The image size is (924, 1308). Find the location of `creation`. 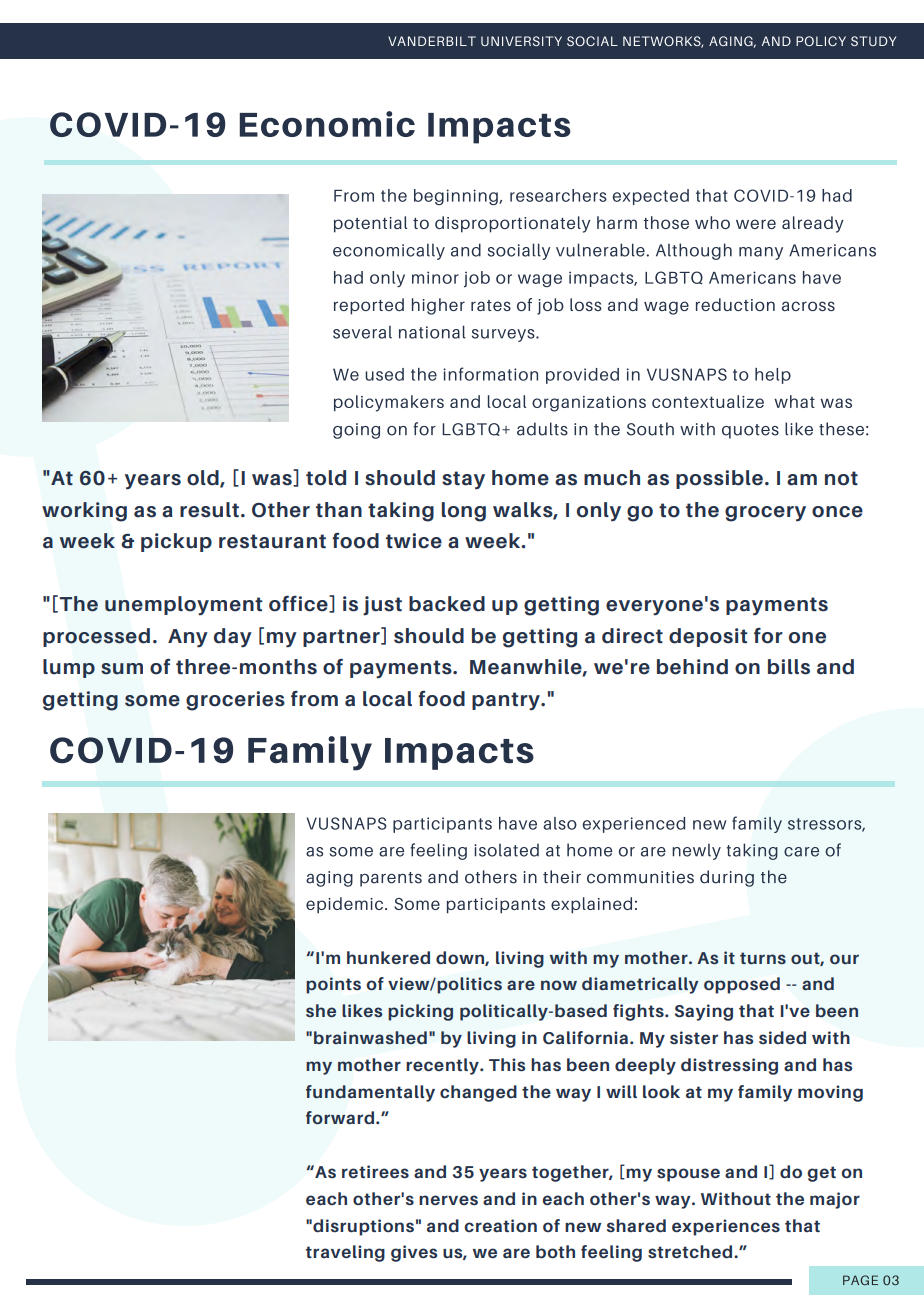

creation is located at coordinates (500, 1226).
